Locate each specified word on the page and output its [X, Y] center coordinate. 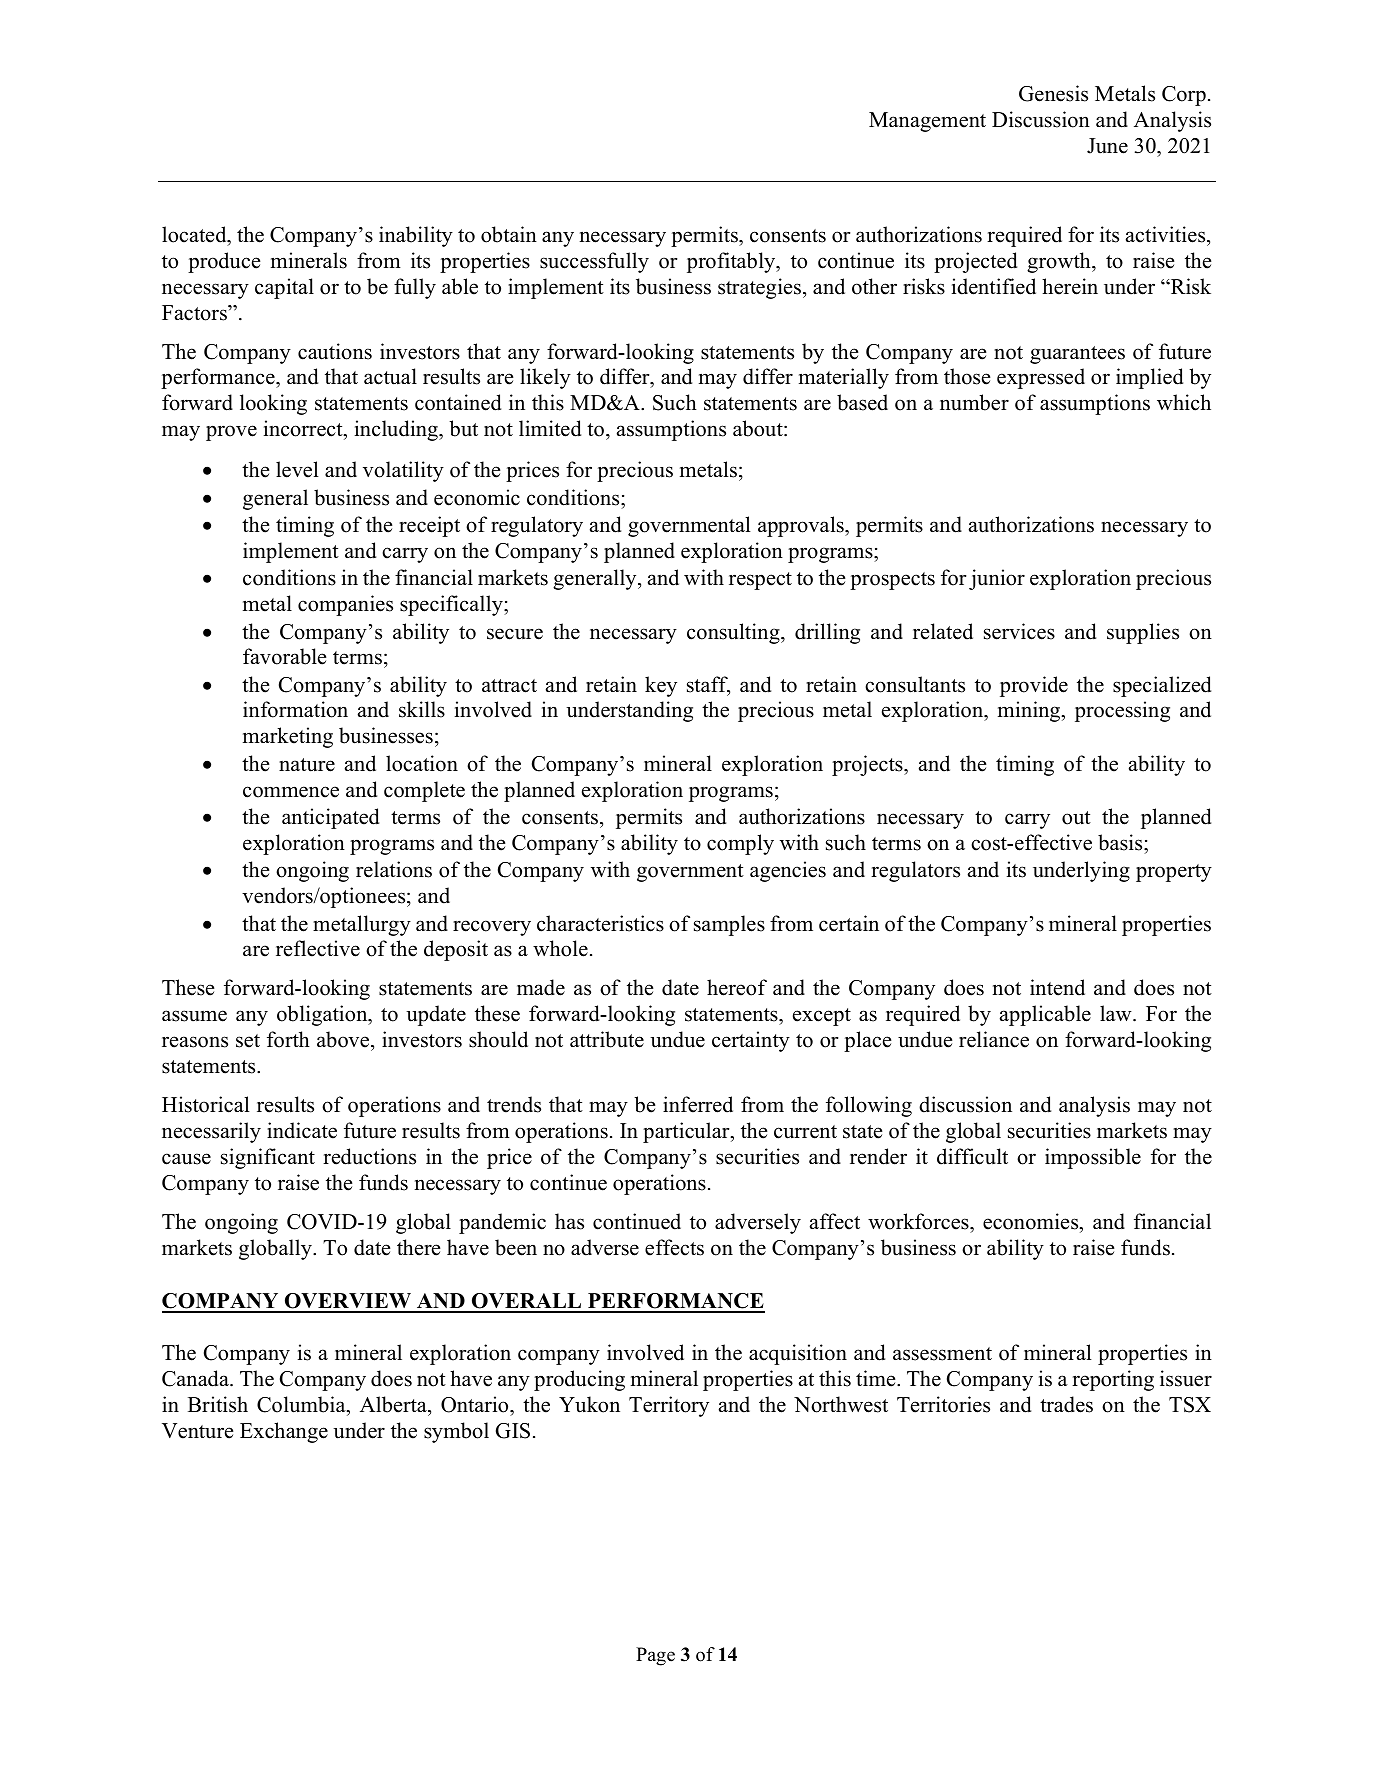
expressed [1041, 378]
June [1107, 146]
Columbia [302, 1404]
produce [224, 262]
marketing [288, 737]
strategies [759, 288]
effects [674, 1247]
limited [550, 428]
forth [288, 1039]
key [661, 686]
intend [1057, 987]
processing [1122, 711]
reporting [1113, 1380]
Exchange [284, 1432]
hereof [737, 987]
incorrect [304, 428]
